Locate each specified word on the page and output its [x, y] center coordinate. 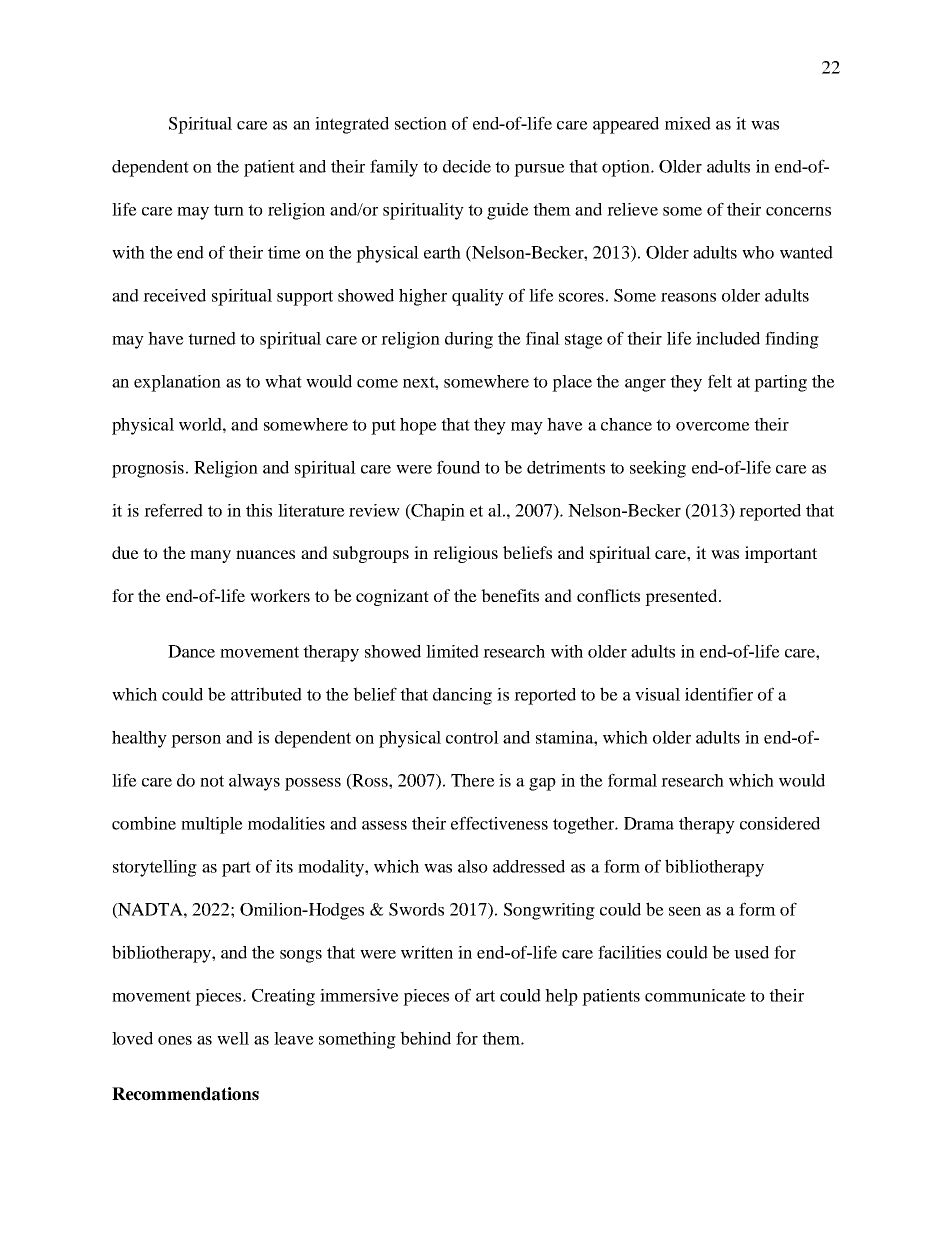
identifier [719, 694]
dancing [462, 696]
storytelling [155, 868]
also [473, 866]
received [174, 295]
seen [685, 911]
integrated [352, 125]
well [233, 1038]
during [469, 340]
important [781, 554]
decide [467, 166]
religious [465, 554]
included [728, 338]
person [196, 741]
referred [173, 510]
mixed [688, 123]
